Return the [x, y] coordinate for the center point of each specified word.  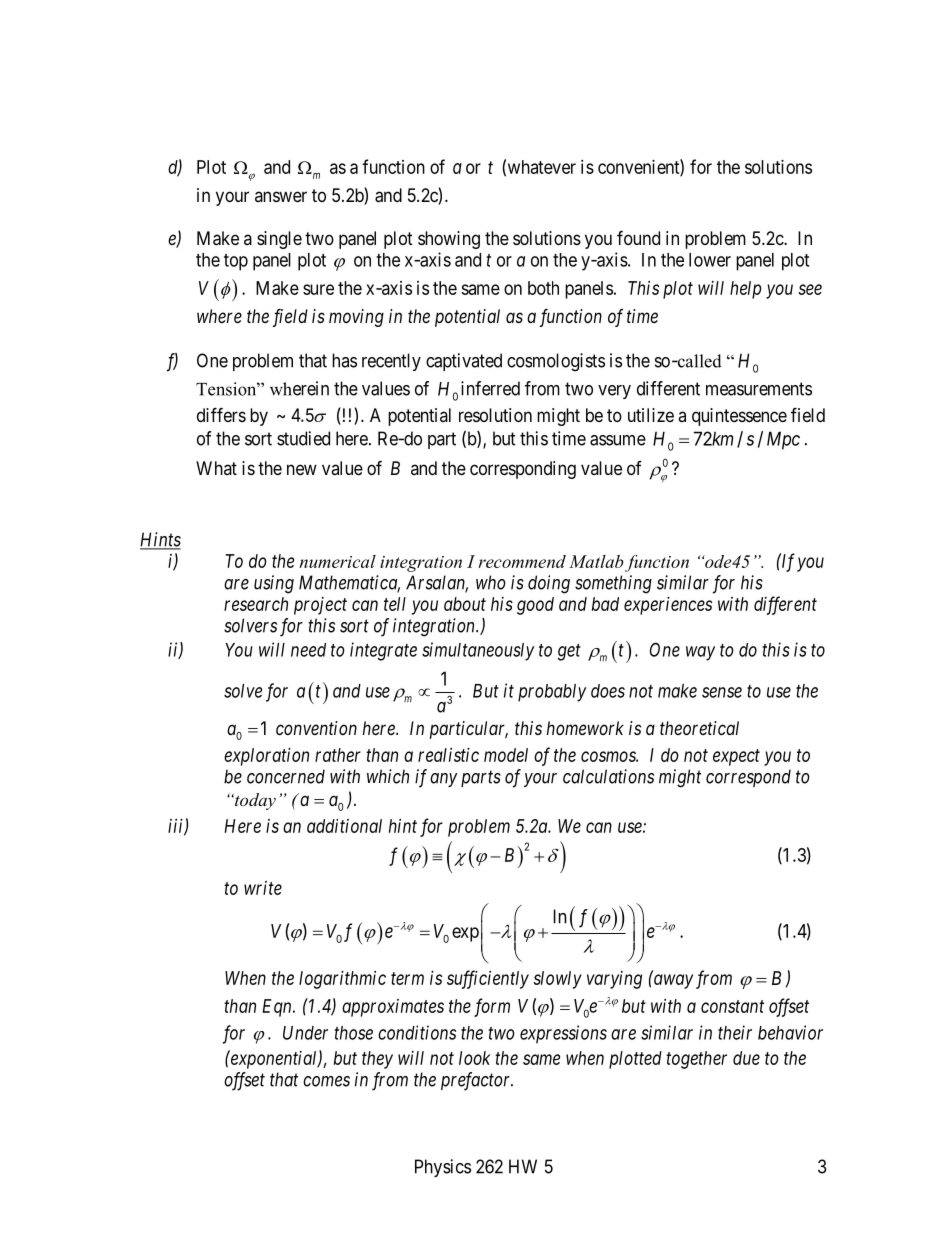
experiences [668, 606]
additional [344, 826]
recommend [522, 561]
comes [326, 1081]
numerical [337, 561]
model [506, 755]
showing [449, 240]
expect [736, 757]
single [279, 240]
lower [710, 260]
